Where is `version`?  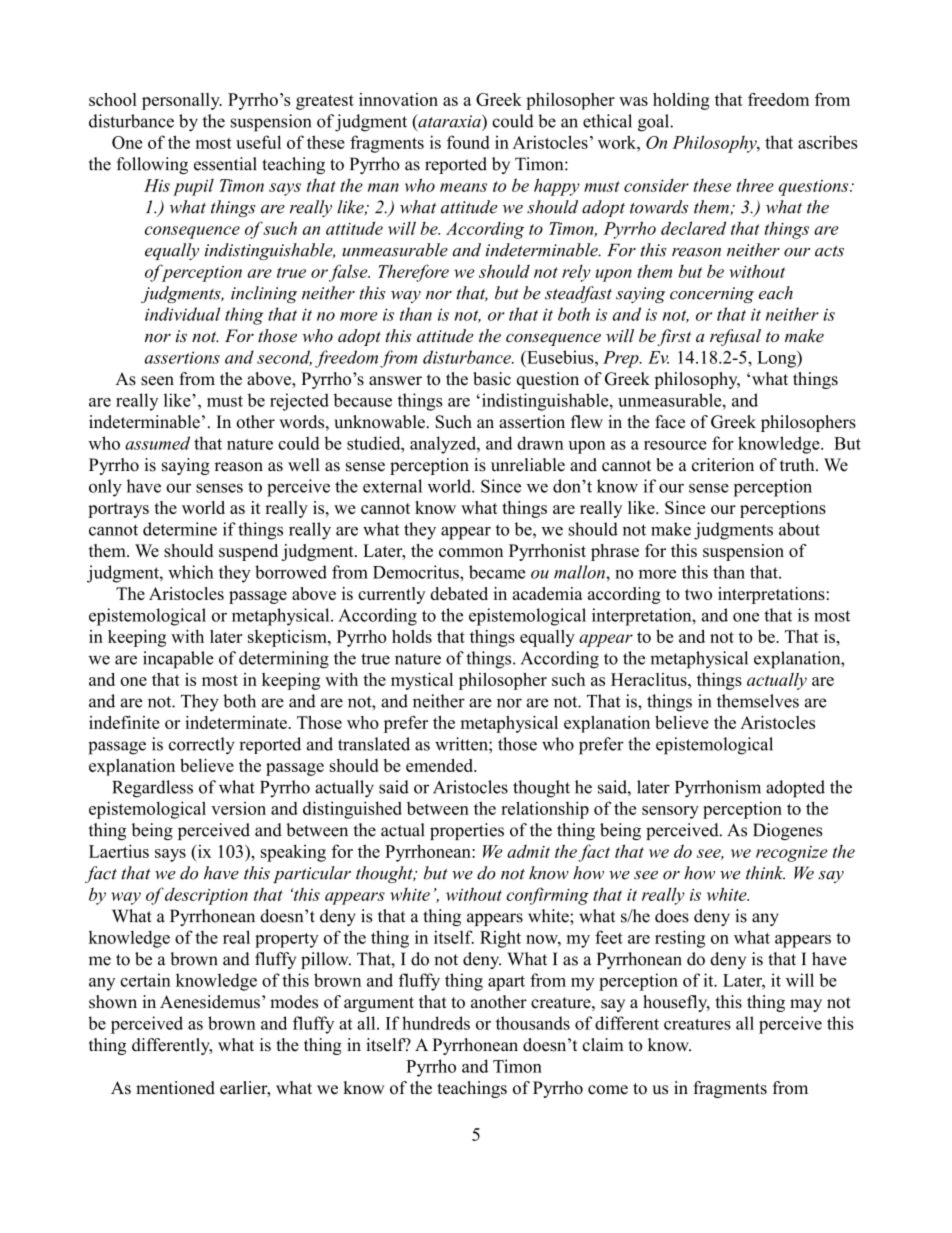 version is located at coordinates (238, 808).
